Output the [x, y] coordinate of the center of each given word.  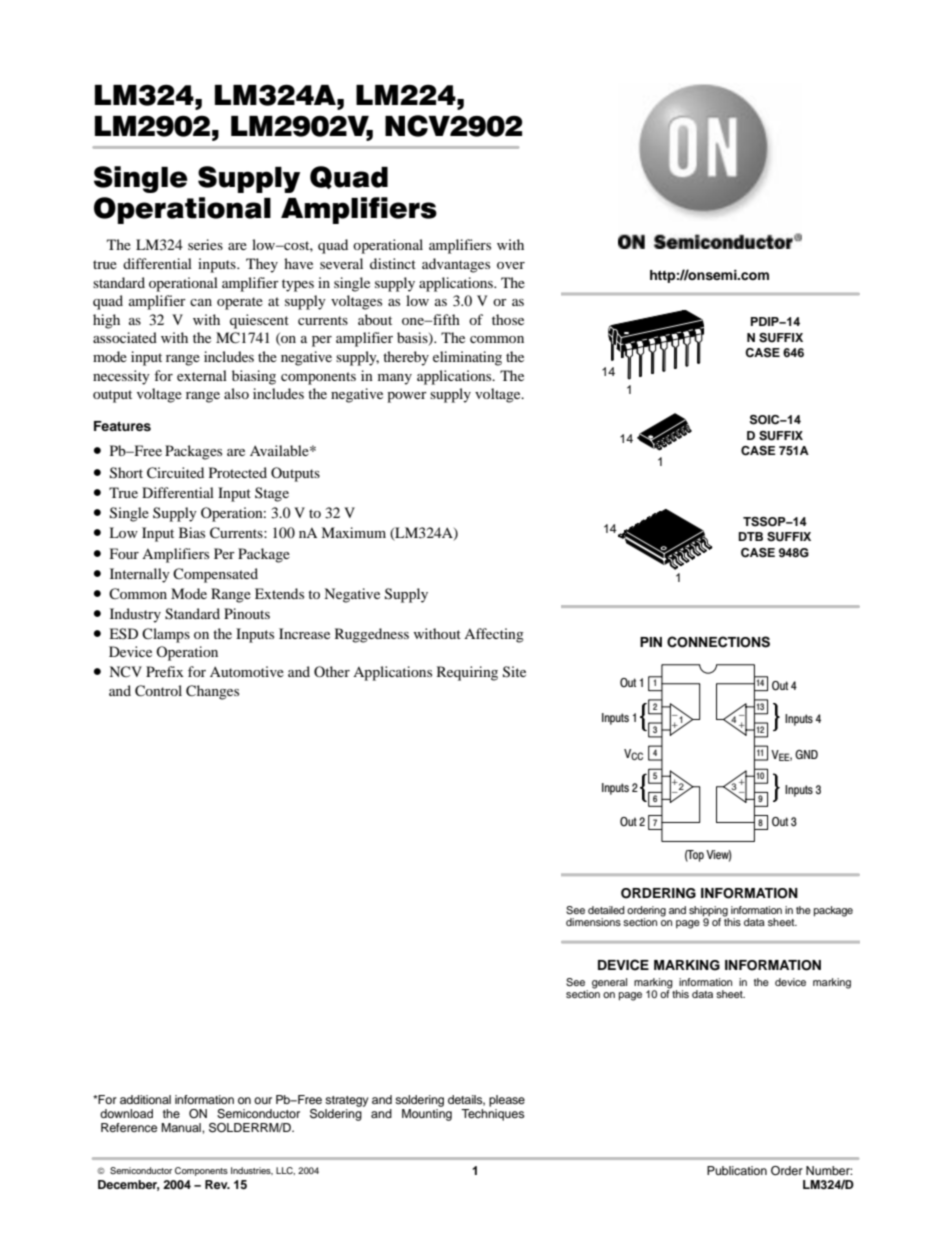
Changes [212, 692]
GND [806, 754]
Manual [182, 1127]
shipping [709, 912]
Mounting [427, 1113]
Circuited [175, 473]
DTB [751, 536]
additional [145, 1099]
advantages [456, 265]
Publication [737, 1170]
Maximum [353, 532]
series [205, 244]
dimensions [593, 922]
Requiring [467, 673]
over [511, 265]
